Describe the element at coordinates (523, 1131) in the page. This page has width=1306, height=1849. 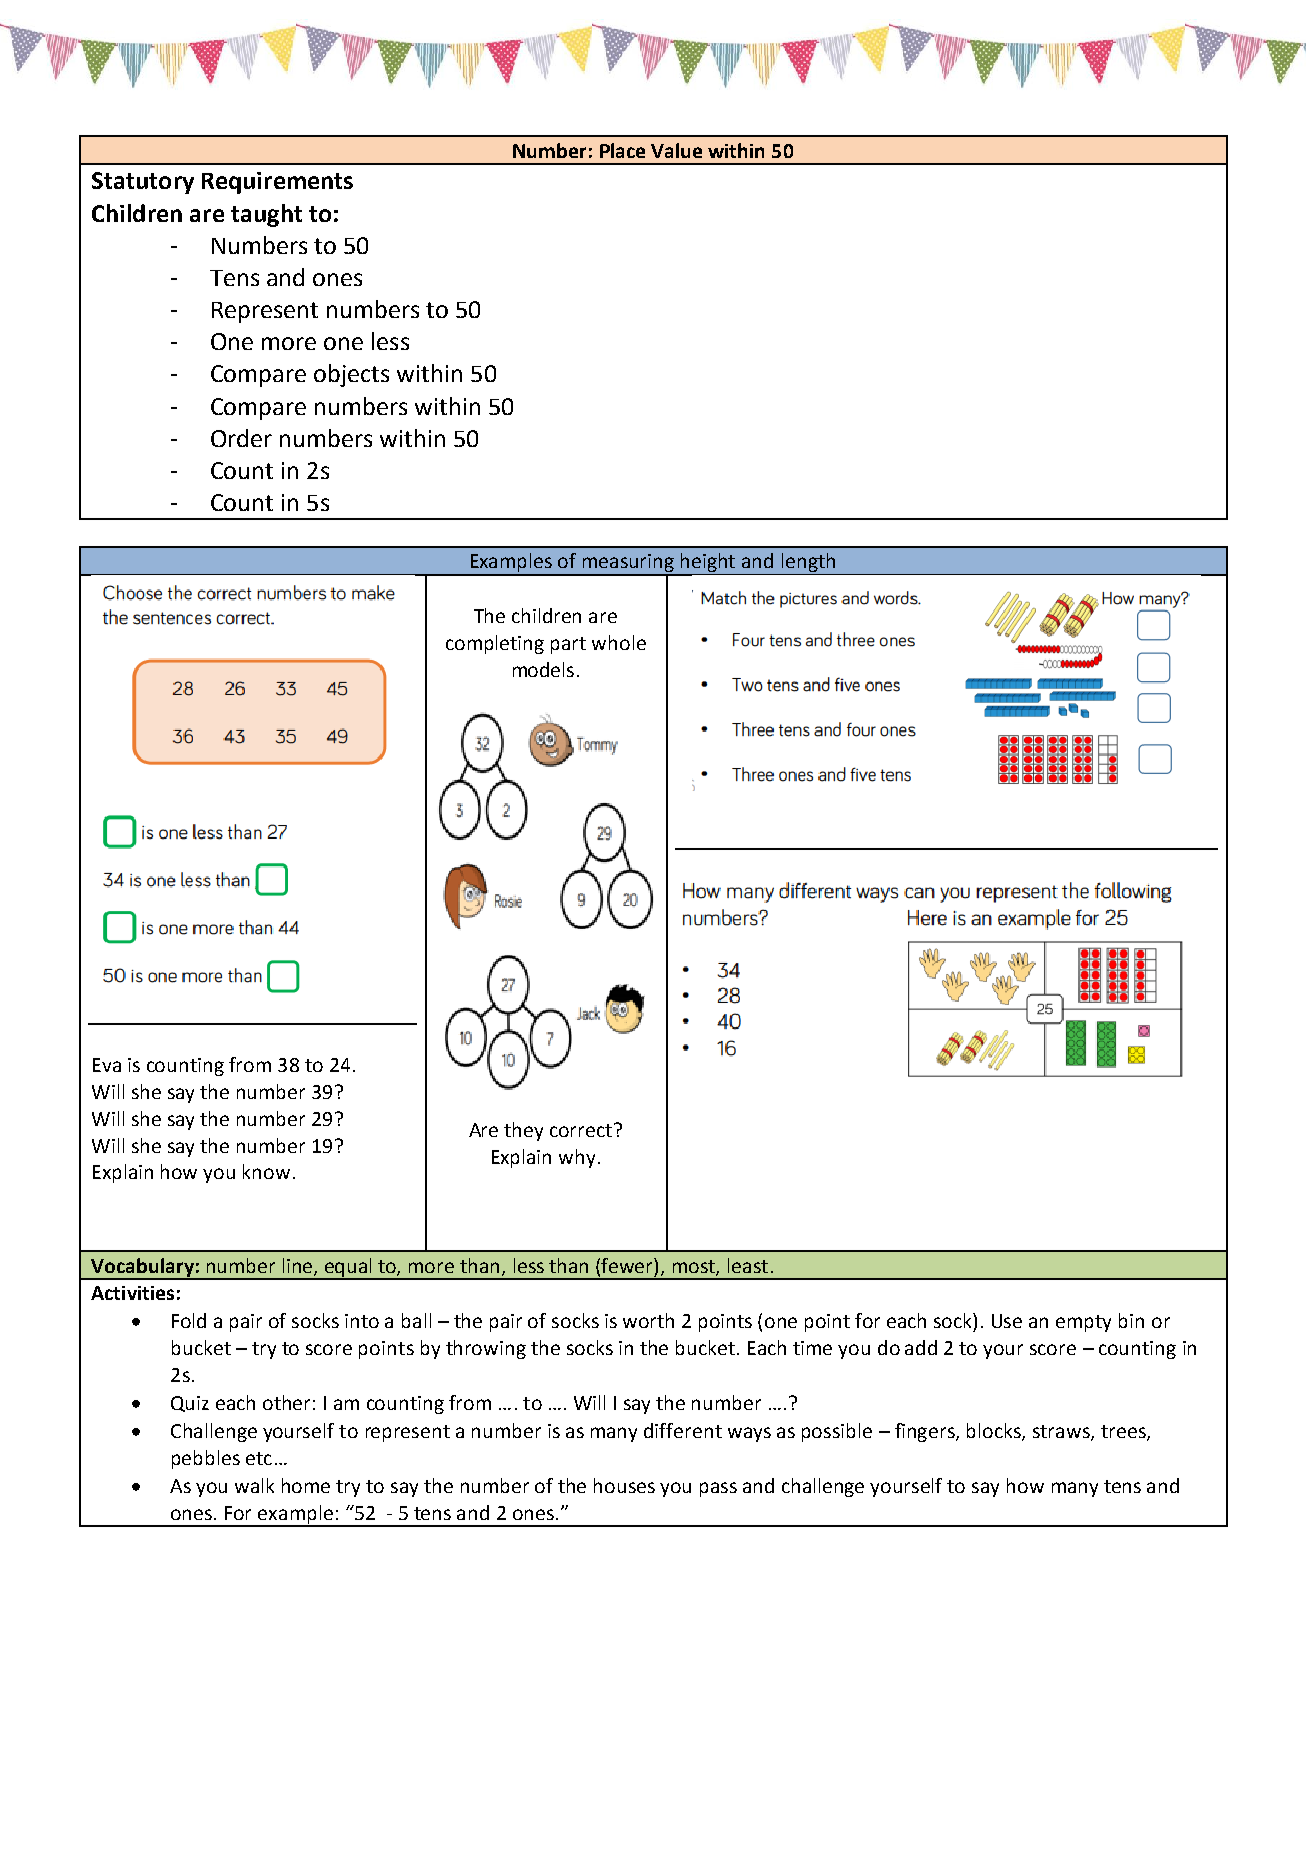
I see `they` at that location.
